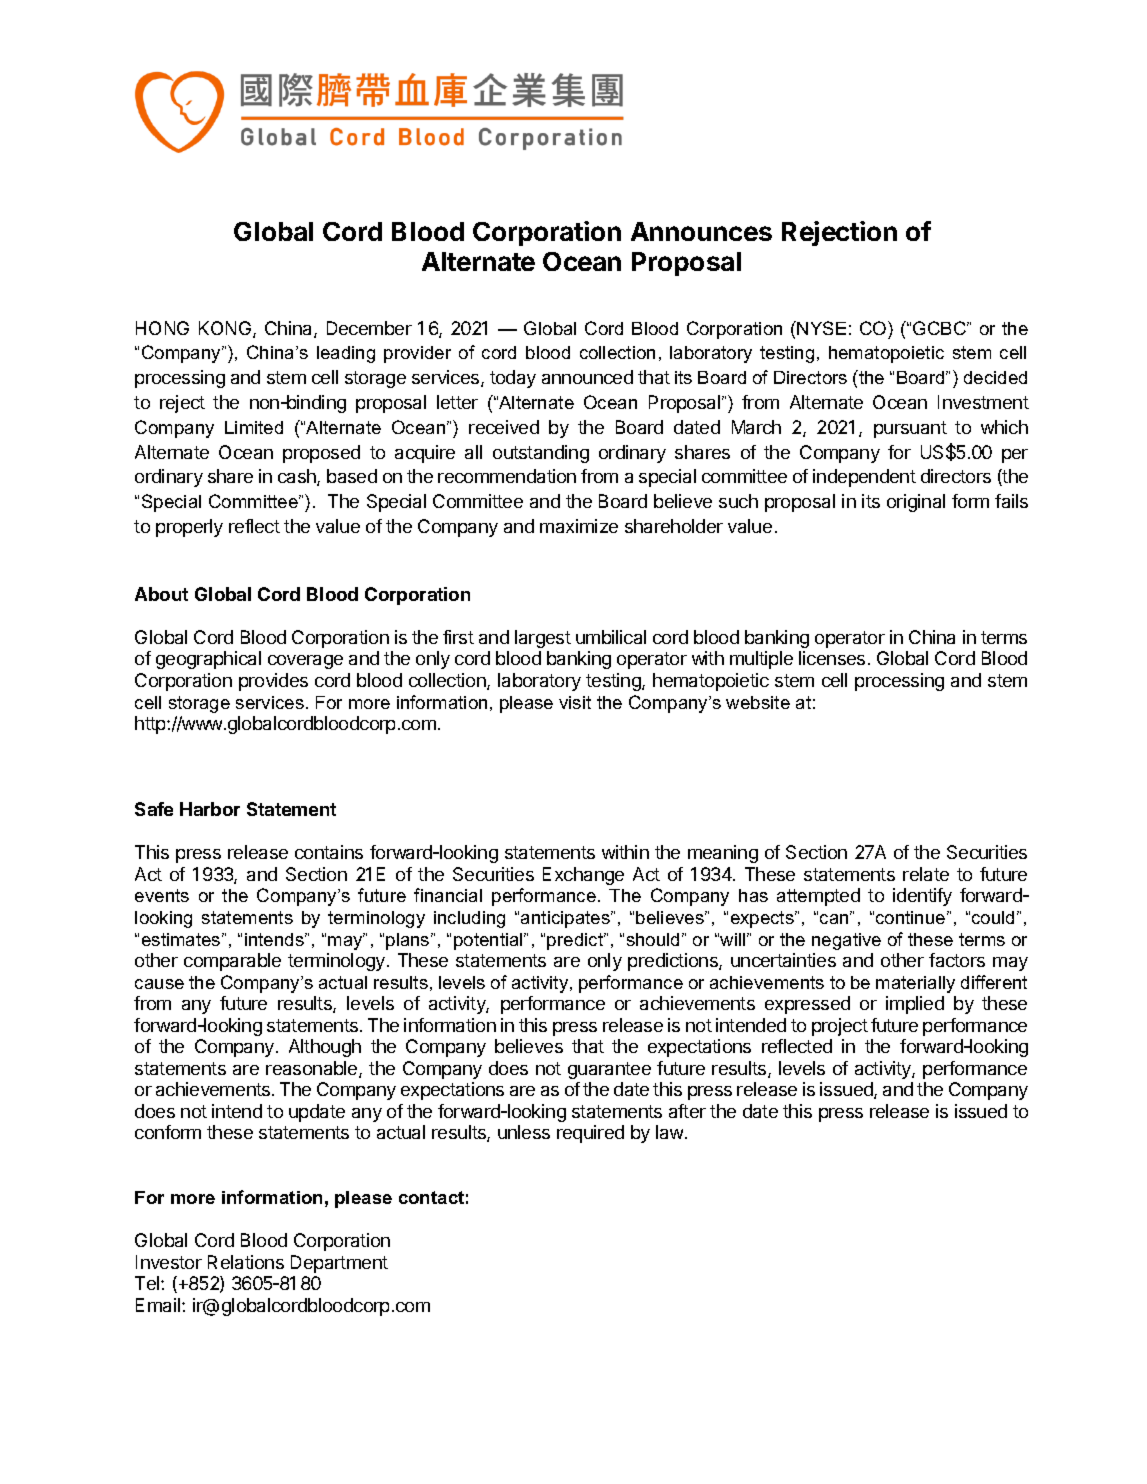 The image size is (1147, 1484). I want to click on properly, so click(189, 528).
